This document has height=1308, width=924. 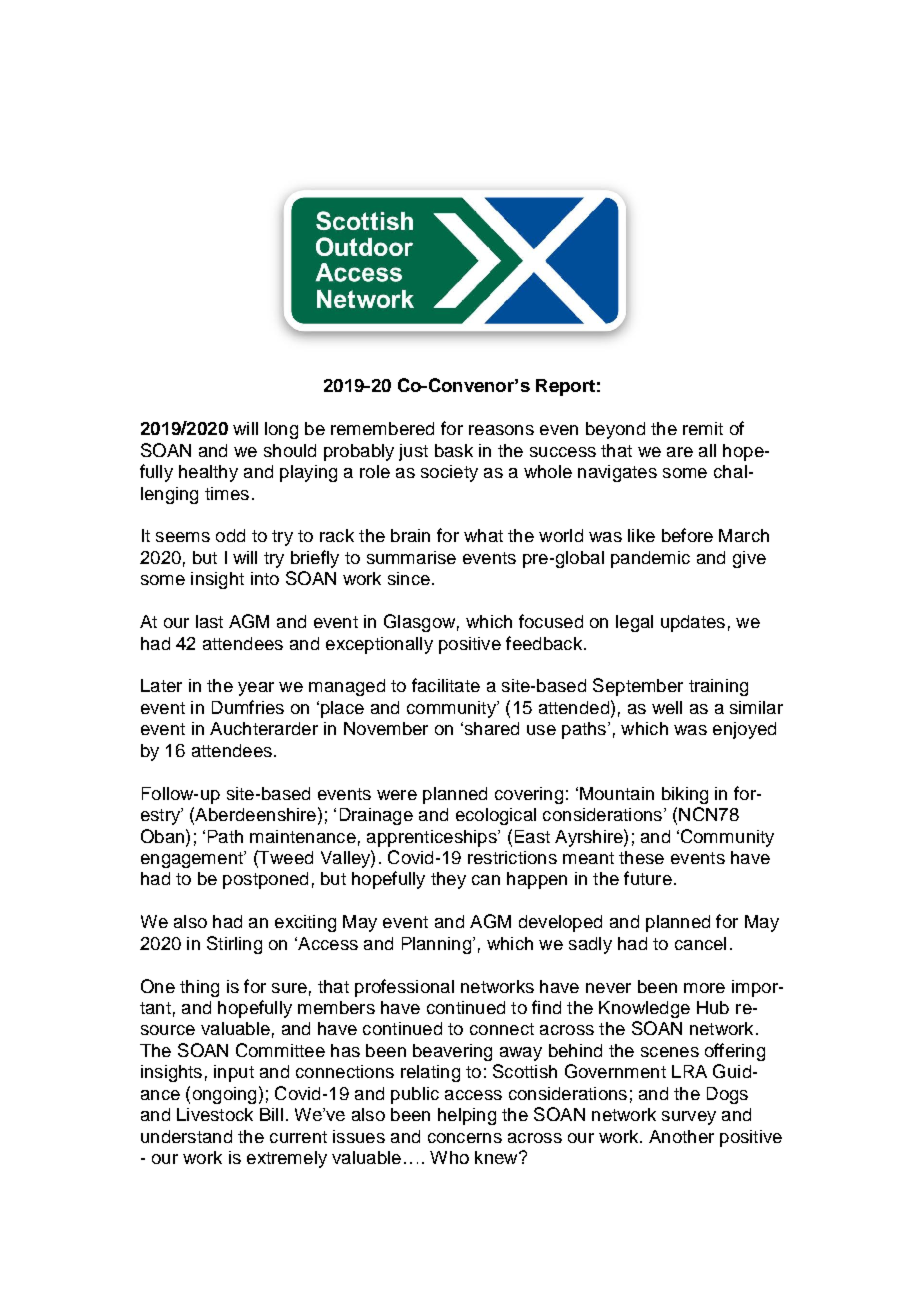 I want to click on biking, so click(x=685, y=795).
